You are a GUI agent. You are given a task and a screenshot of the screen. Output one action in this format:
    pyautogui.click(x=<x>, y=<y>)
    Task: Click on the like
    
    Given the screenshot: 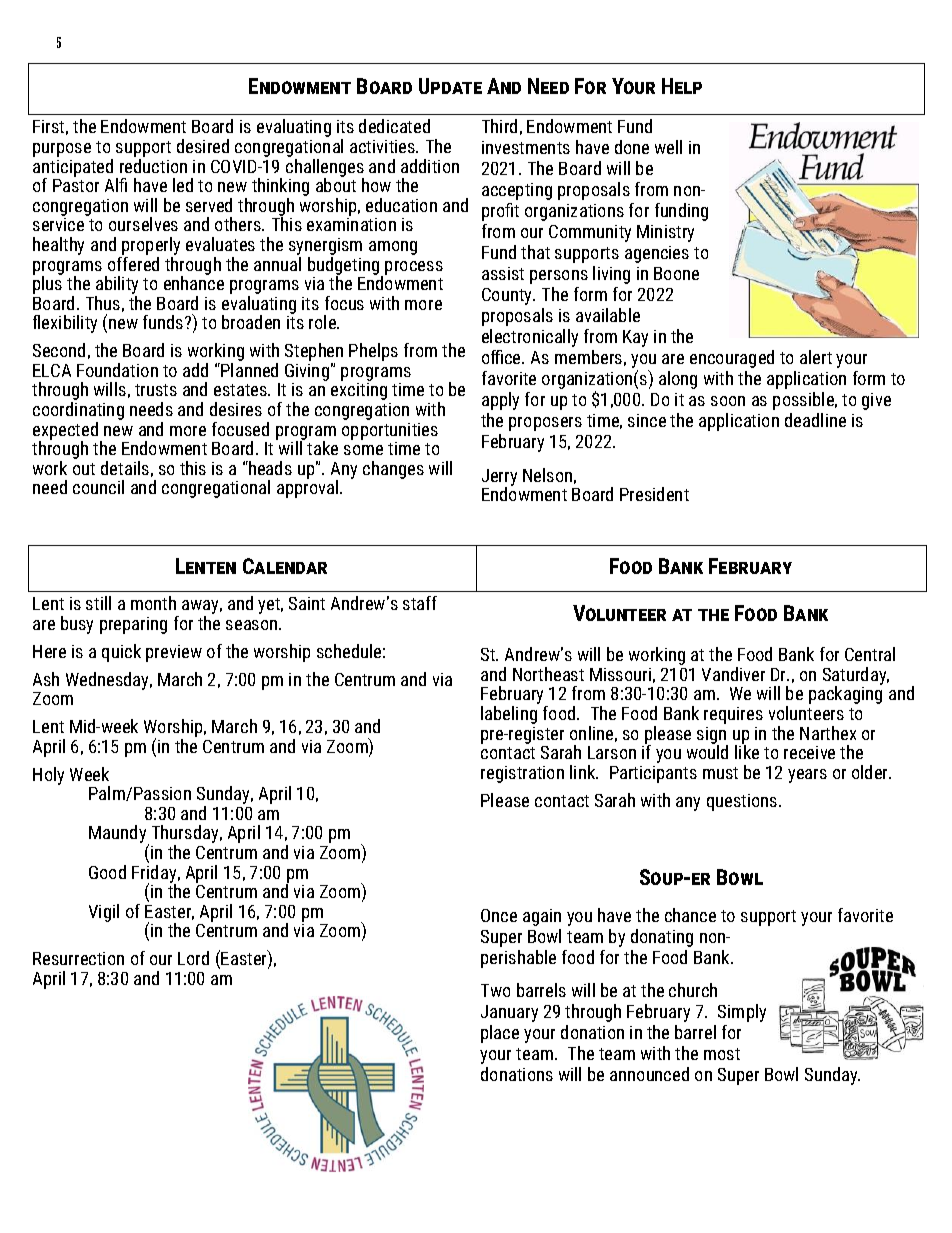 What is the action you would take?
    pyautogui.click(x=747, y=751)
